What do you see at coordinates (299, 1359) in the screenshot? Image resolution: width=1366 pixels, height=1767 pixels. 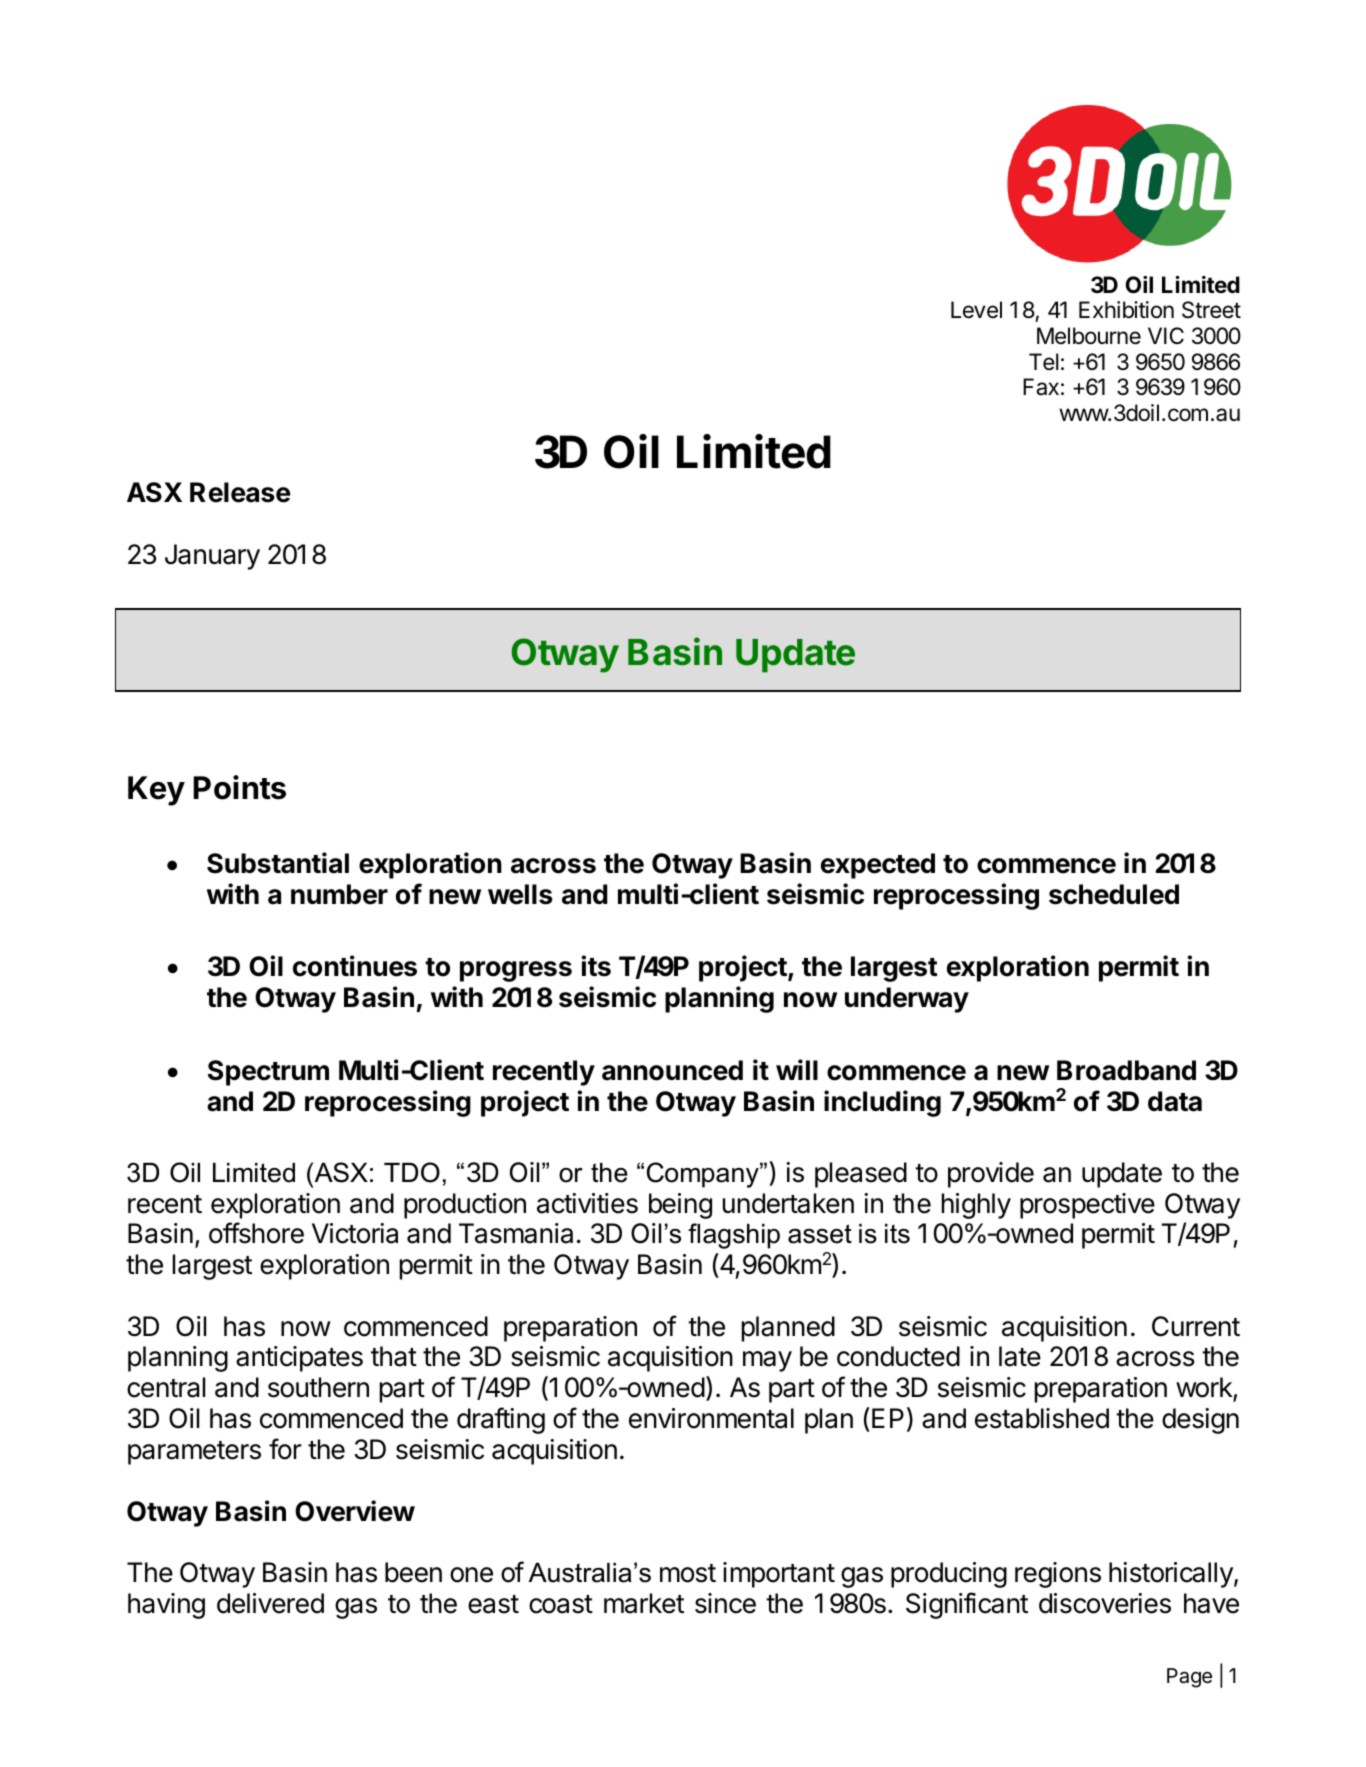 I see `anticipates` at bounding box center [299, 1359].
